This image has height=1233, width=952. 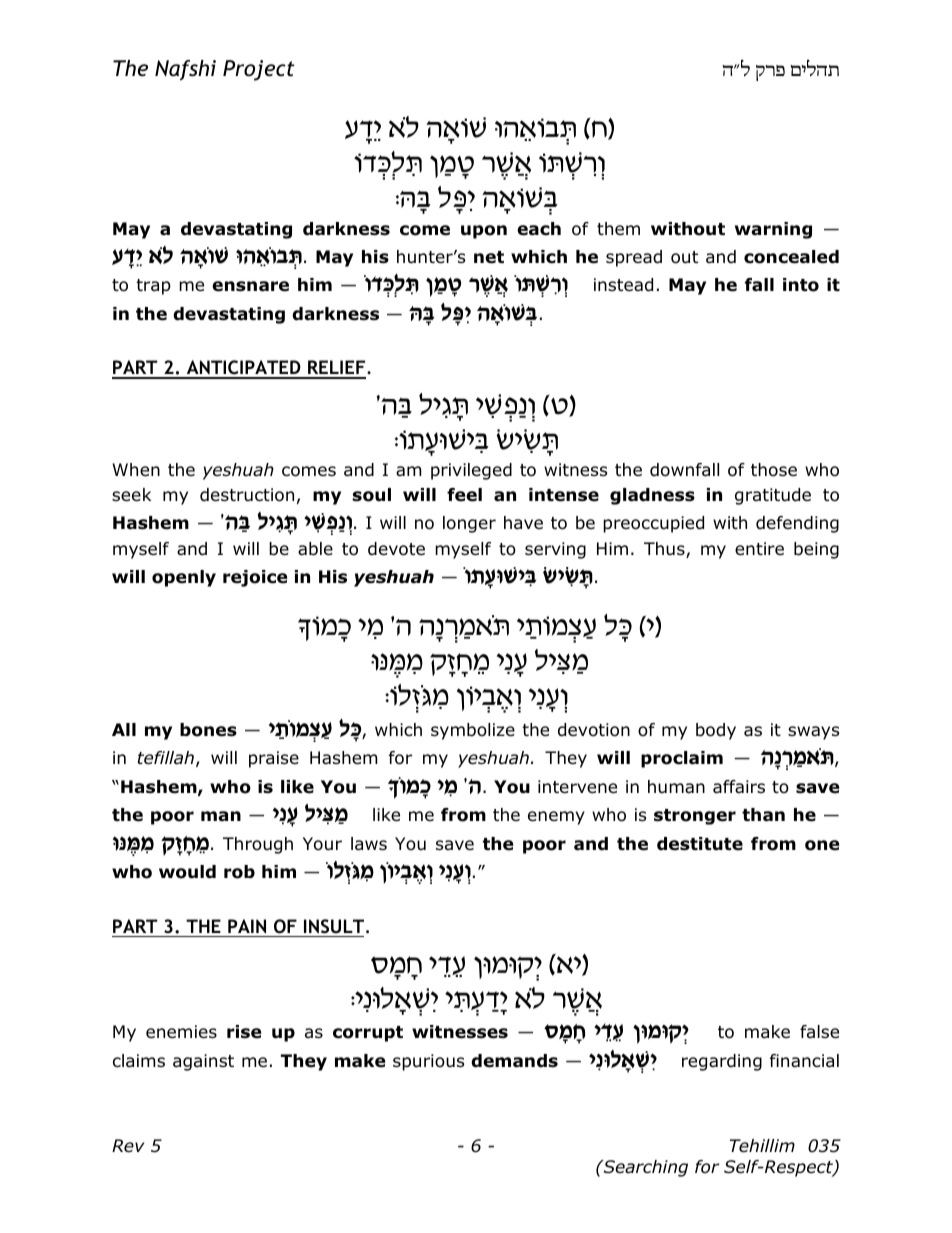 What do you see at coordinates (128, 1145) in the image?
I see `Rev` at bounding box center [128, 1145].
